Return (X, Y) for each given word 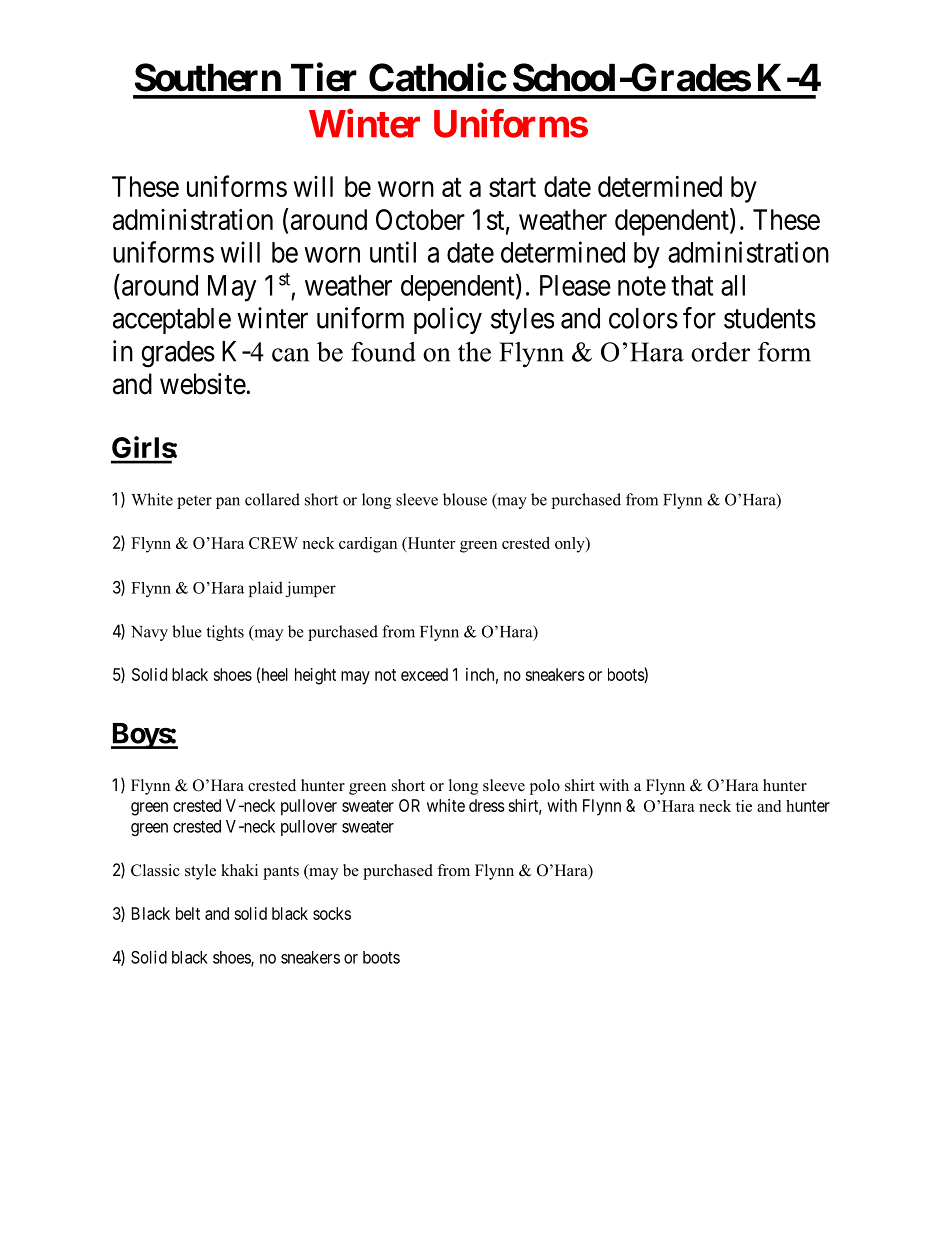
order (720, 352)
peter (194, 502)
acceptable (172, 321)
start (512, 187)
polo (545, 787)
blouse (465, 499)
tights (225, 633)
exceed (424, 674)
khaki (239, 870)
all (733, 285)
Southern (208, 77)
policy (448, 320)
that (692, 285)
